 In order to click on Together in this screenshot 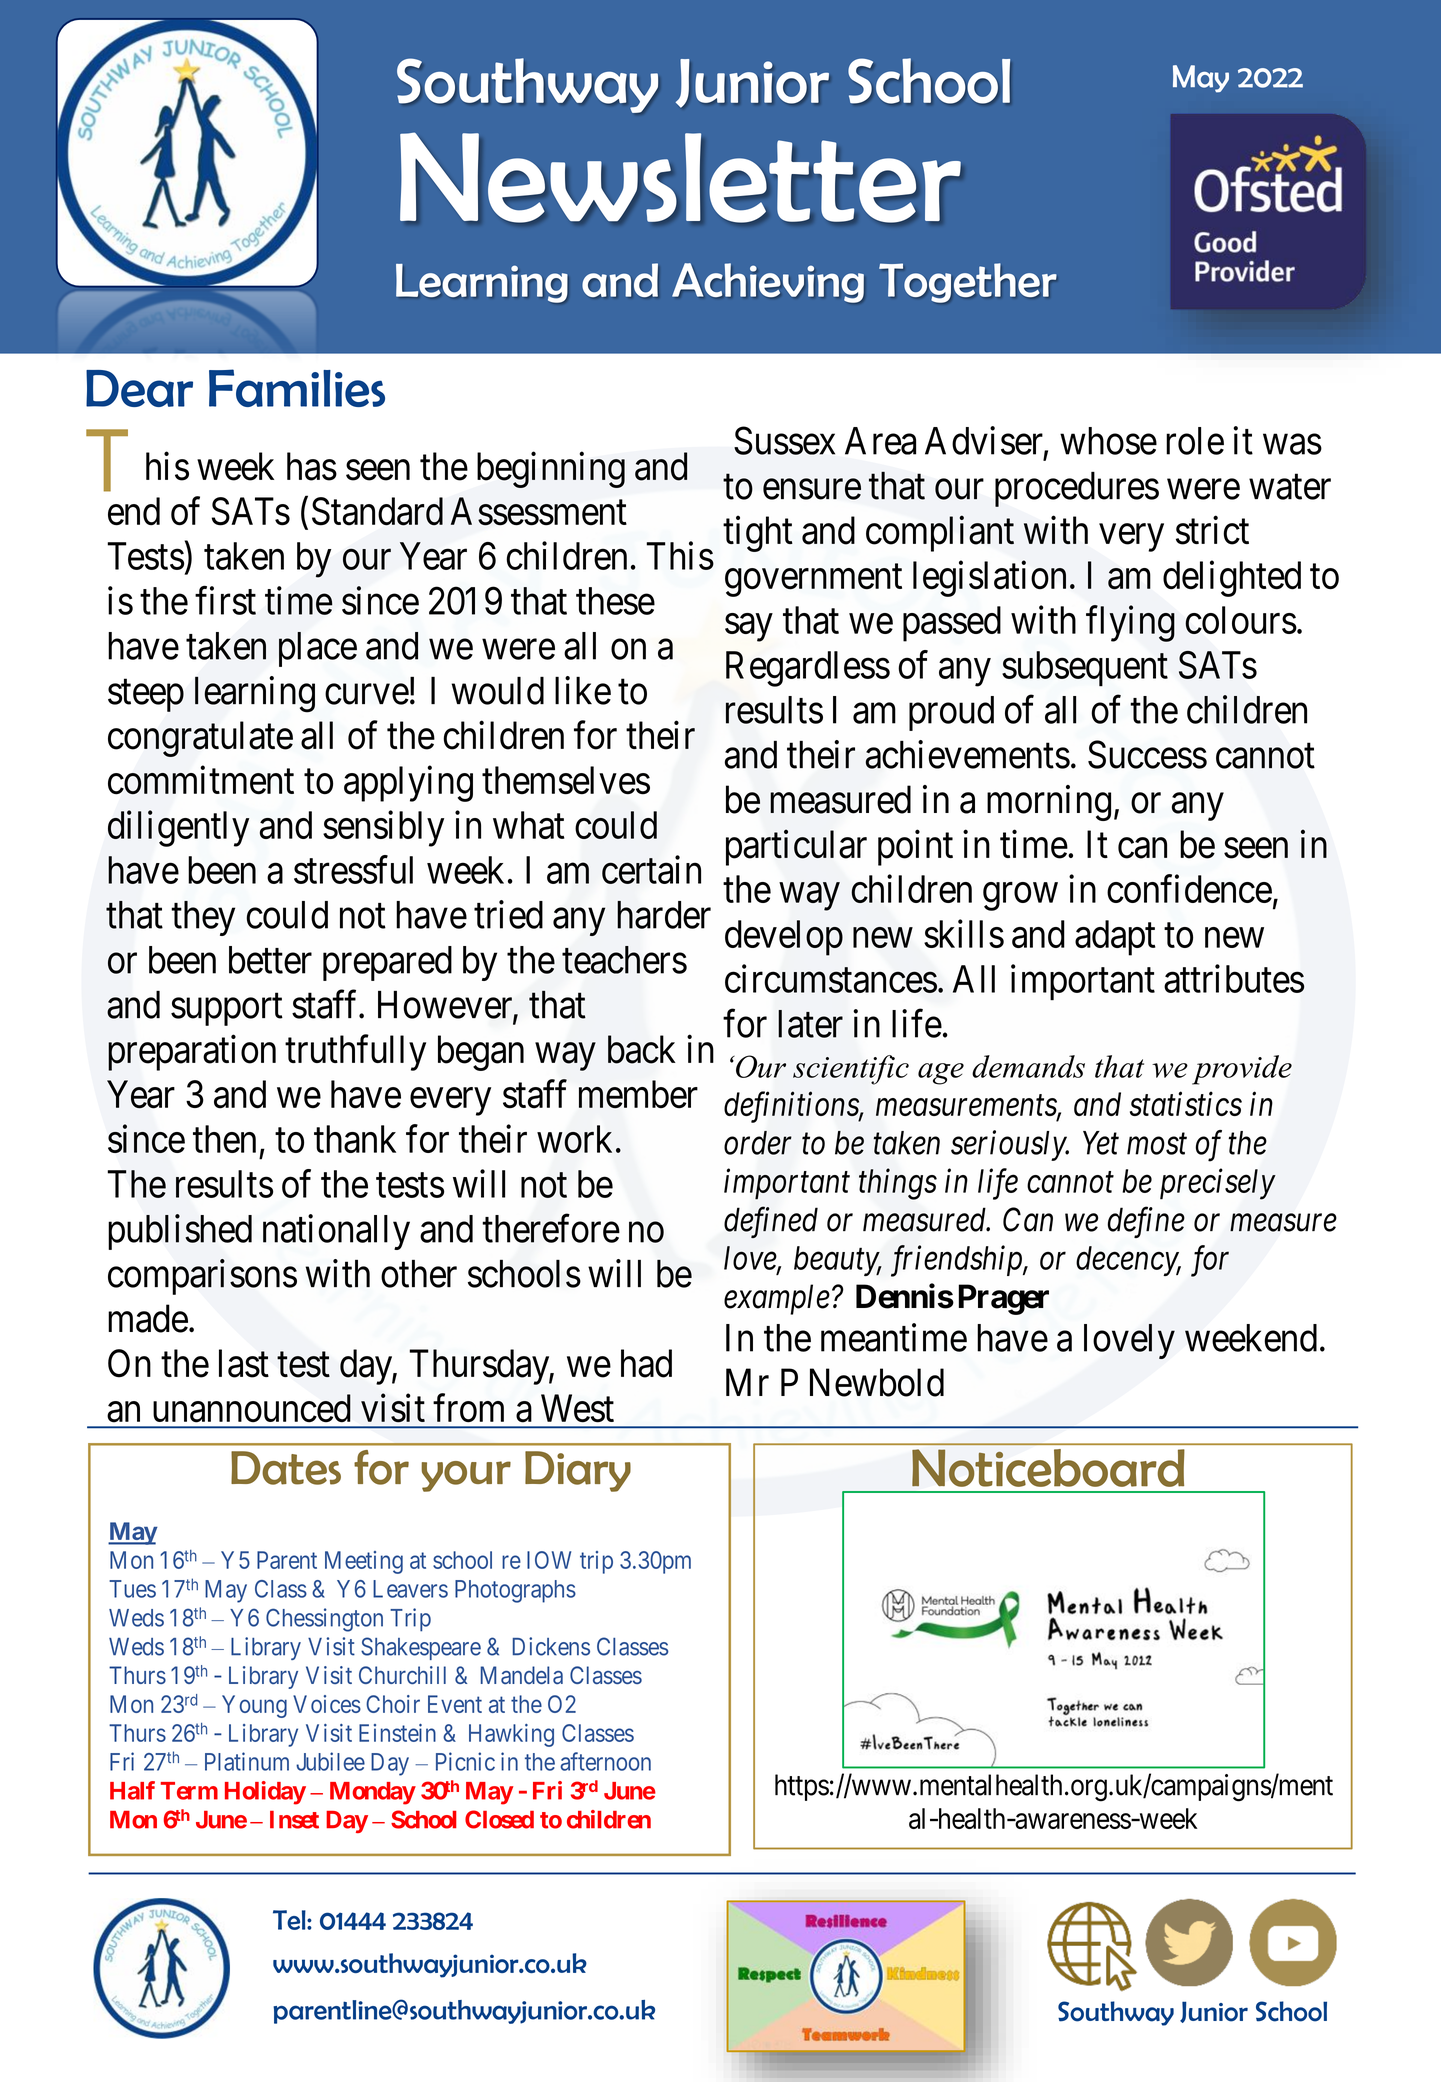, I will do `click(968, 283)`.
